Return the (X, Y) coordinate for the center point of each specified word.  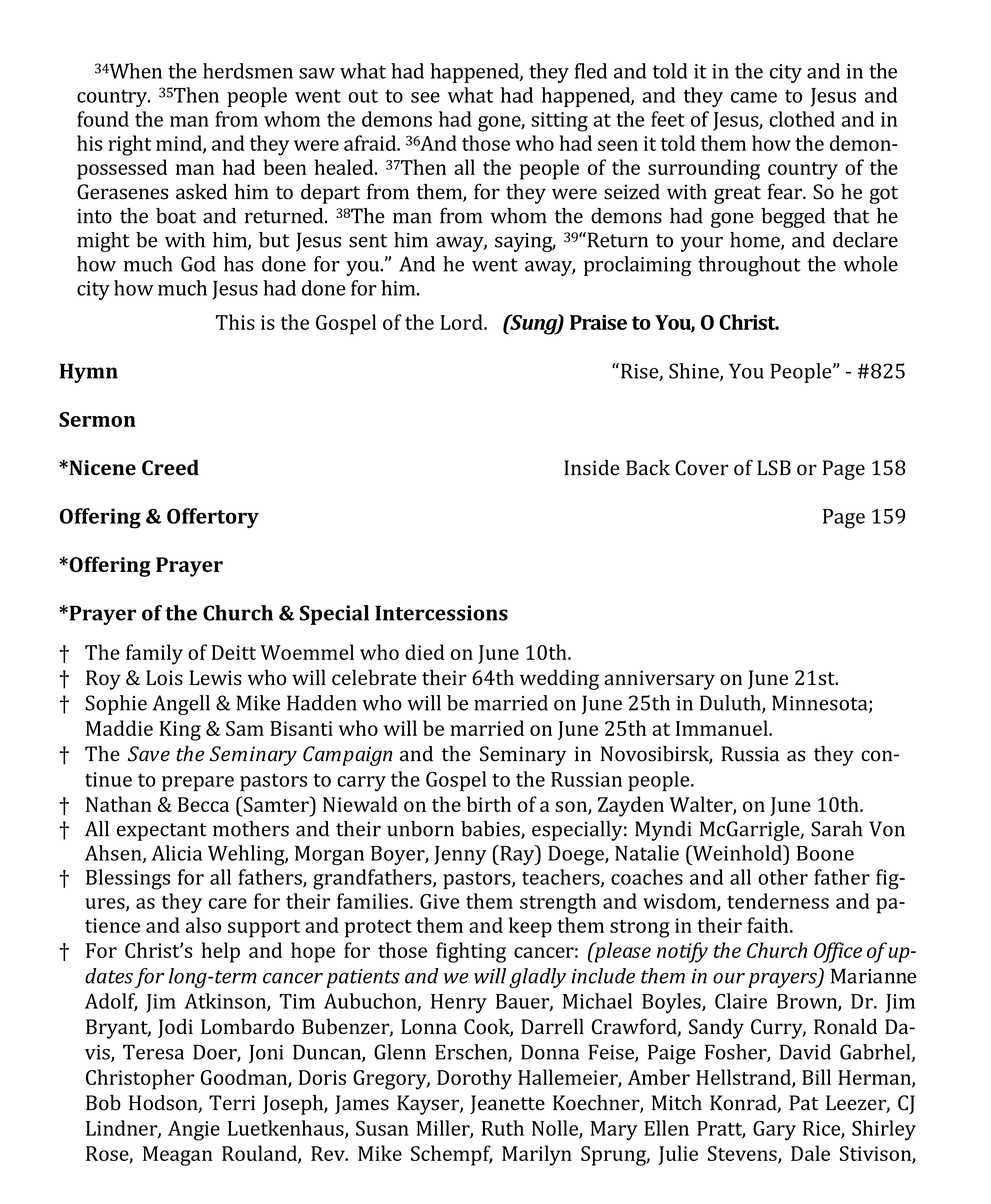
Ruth (503, 1128)
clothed (802, 119)
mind (180, 144)
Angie (194, 1131)
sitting (559, 122)
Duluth (731, 704)
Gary (774, 1131)
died (425, 652)
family (154, 654)
